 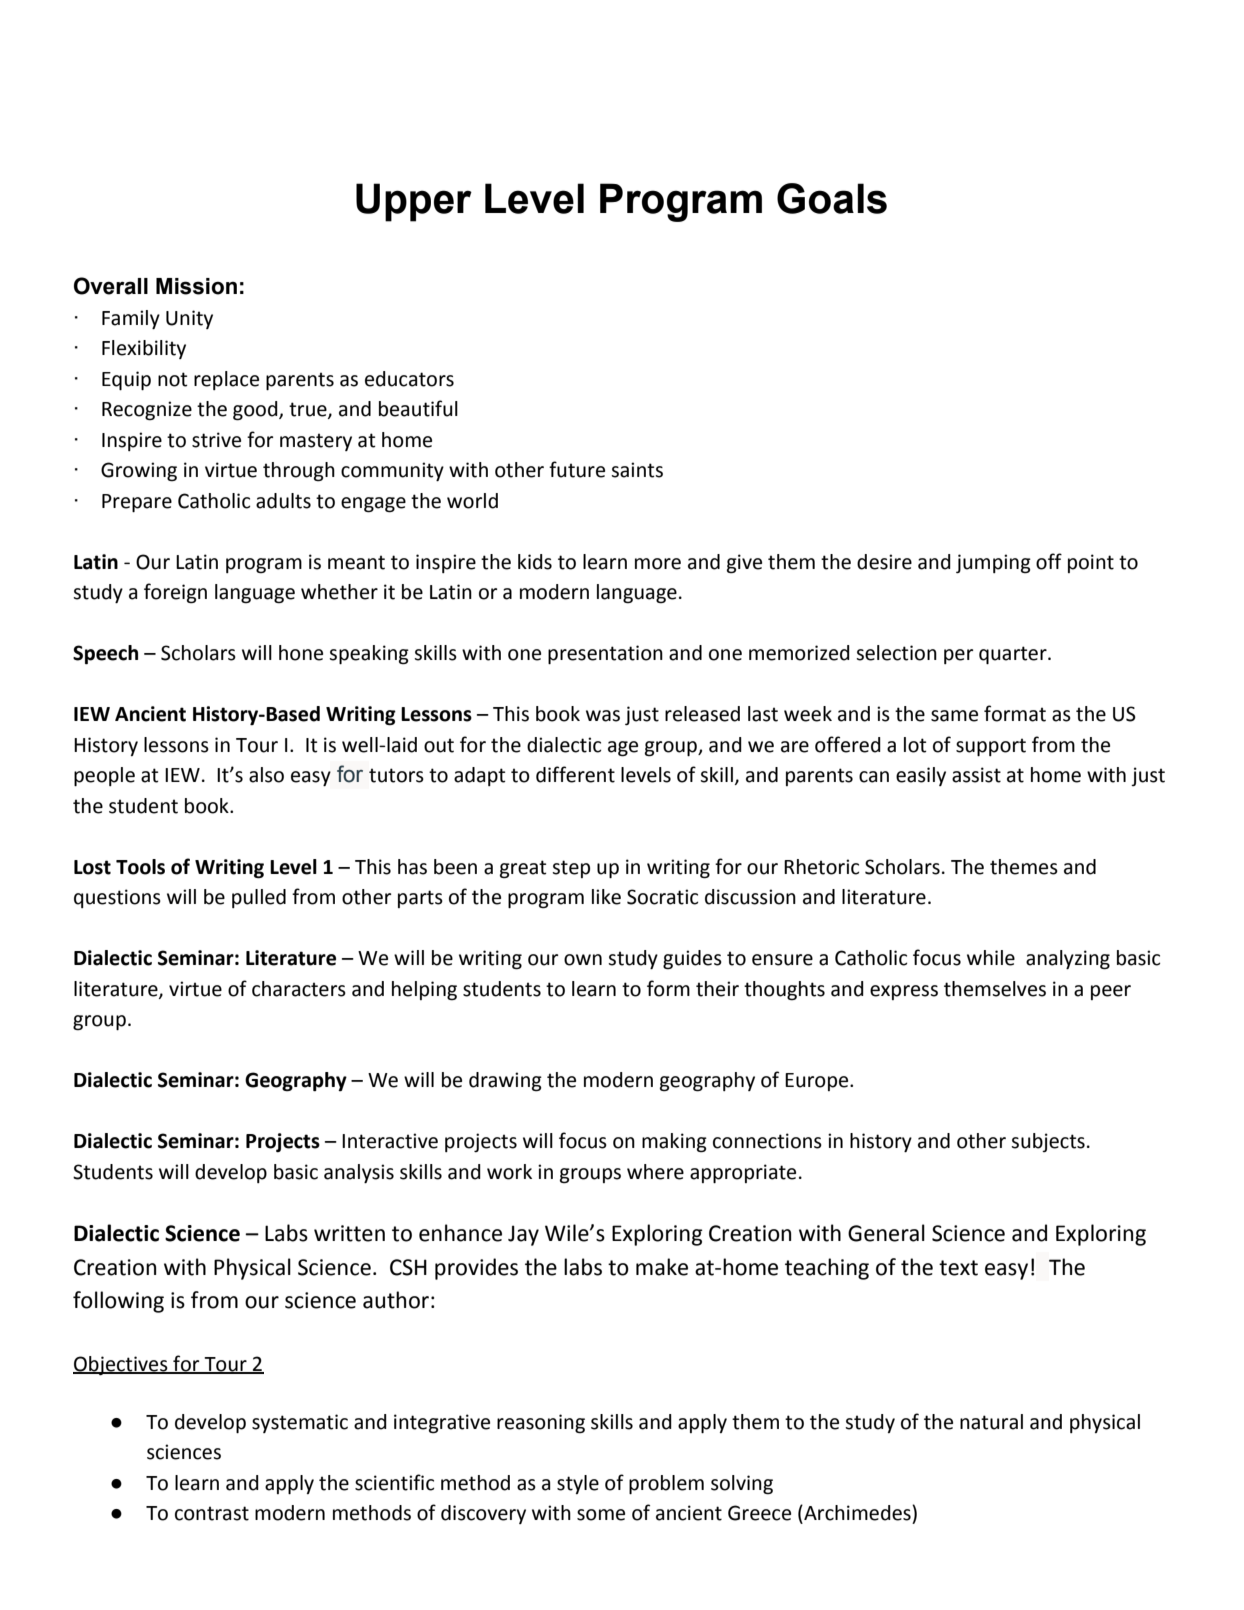 I want to click on Goals, so click(x=832, y=198).
